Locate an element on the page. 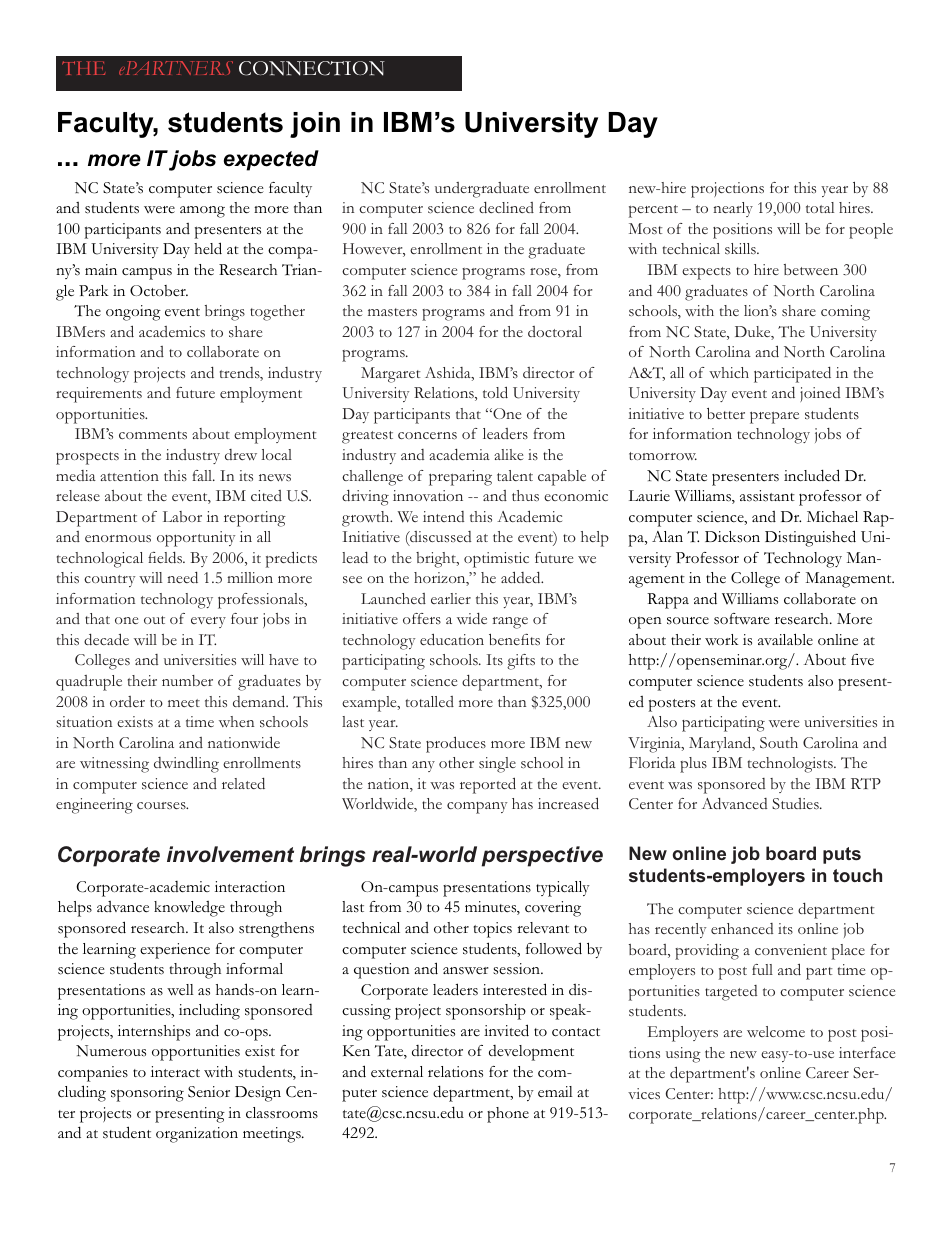 The height and width of the page is (1233, 952). declined is located at coordinates (506, 207).
